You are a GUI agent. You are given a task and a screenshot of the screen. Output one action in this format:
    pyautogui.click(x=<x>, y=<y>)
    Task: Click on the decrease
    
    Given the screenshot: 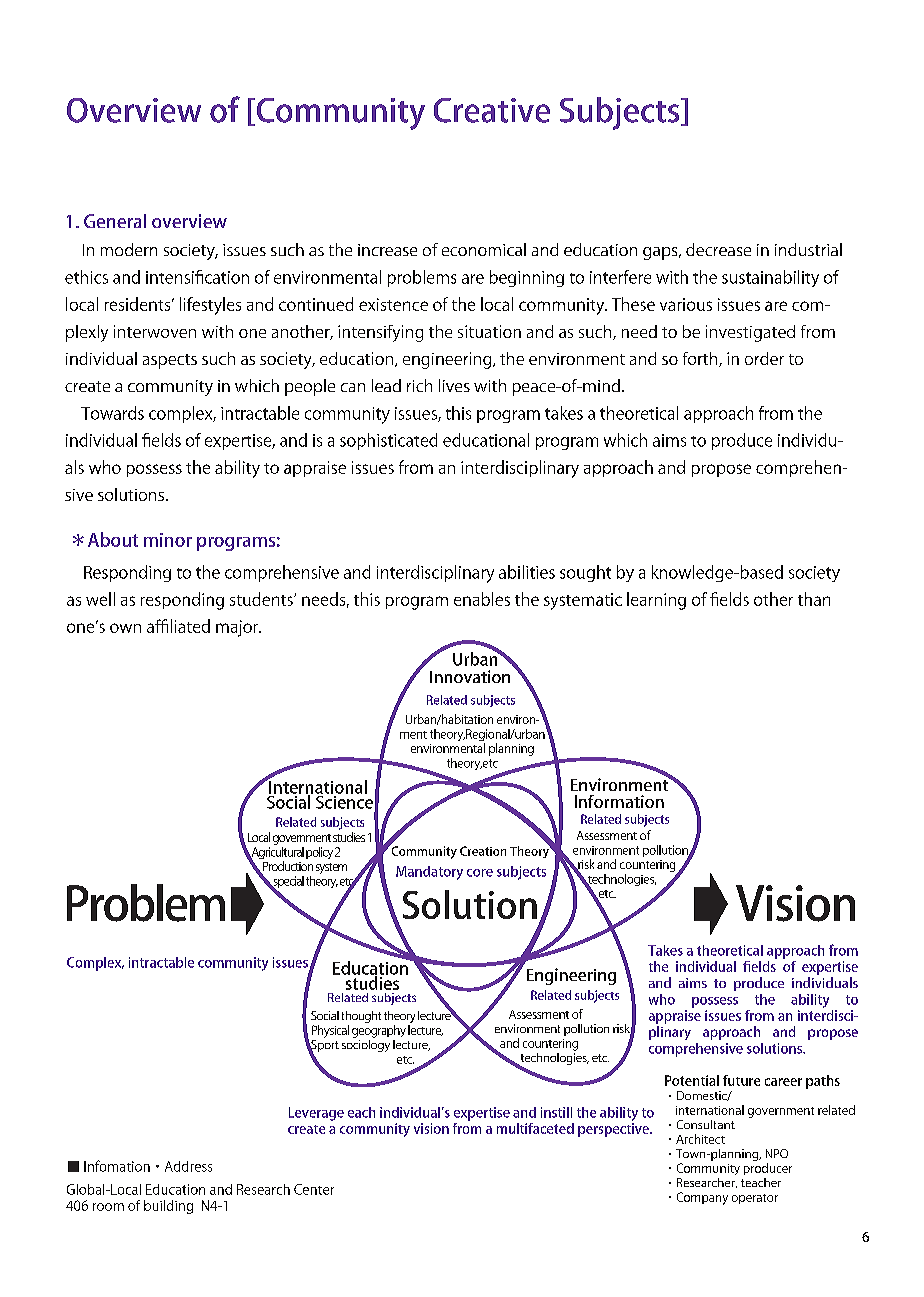 What is the action you would take?
    pyautogui.click(x=718, y=249)
